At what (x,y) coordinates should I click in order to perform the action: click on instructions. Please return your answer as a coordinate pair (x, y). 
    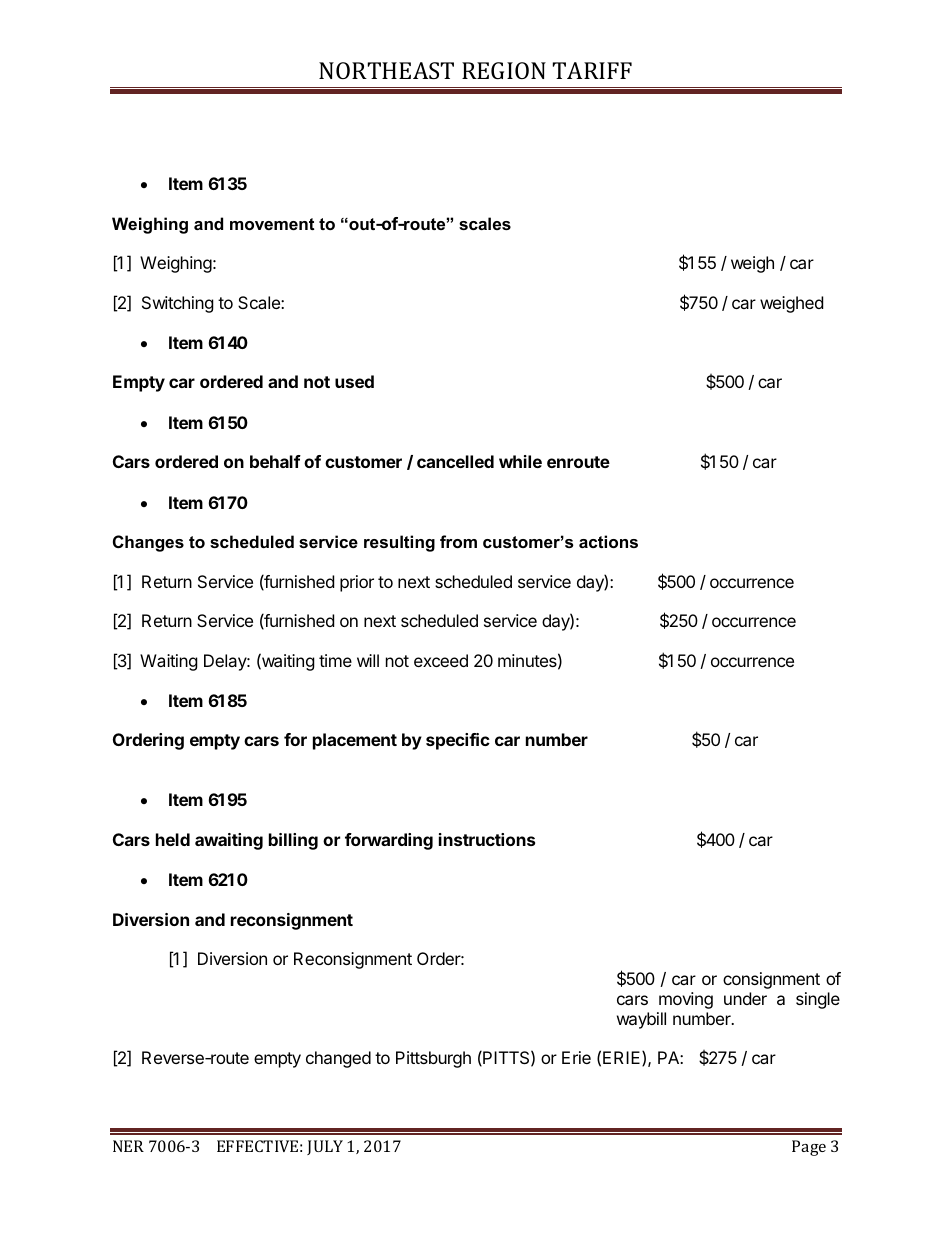
    Looking at the image, I should click on (487, 839).
